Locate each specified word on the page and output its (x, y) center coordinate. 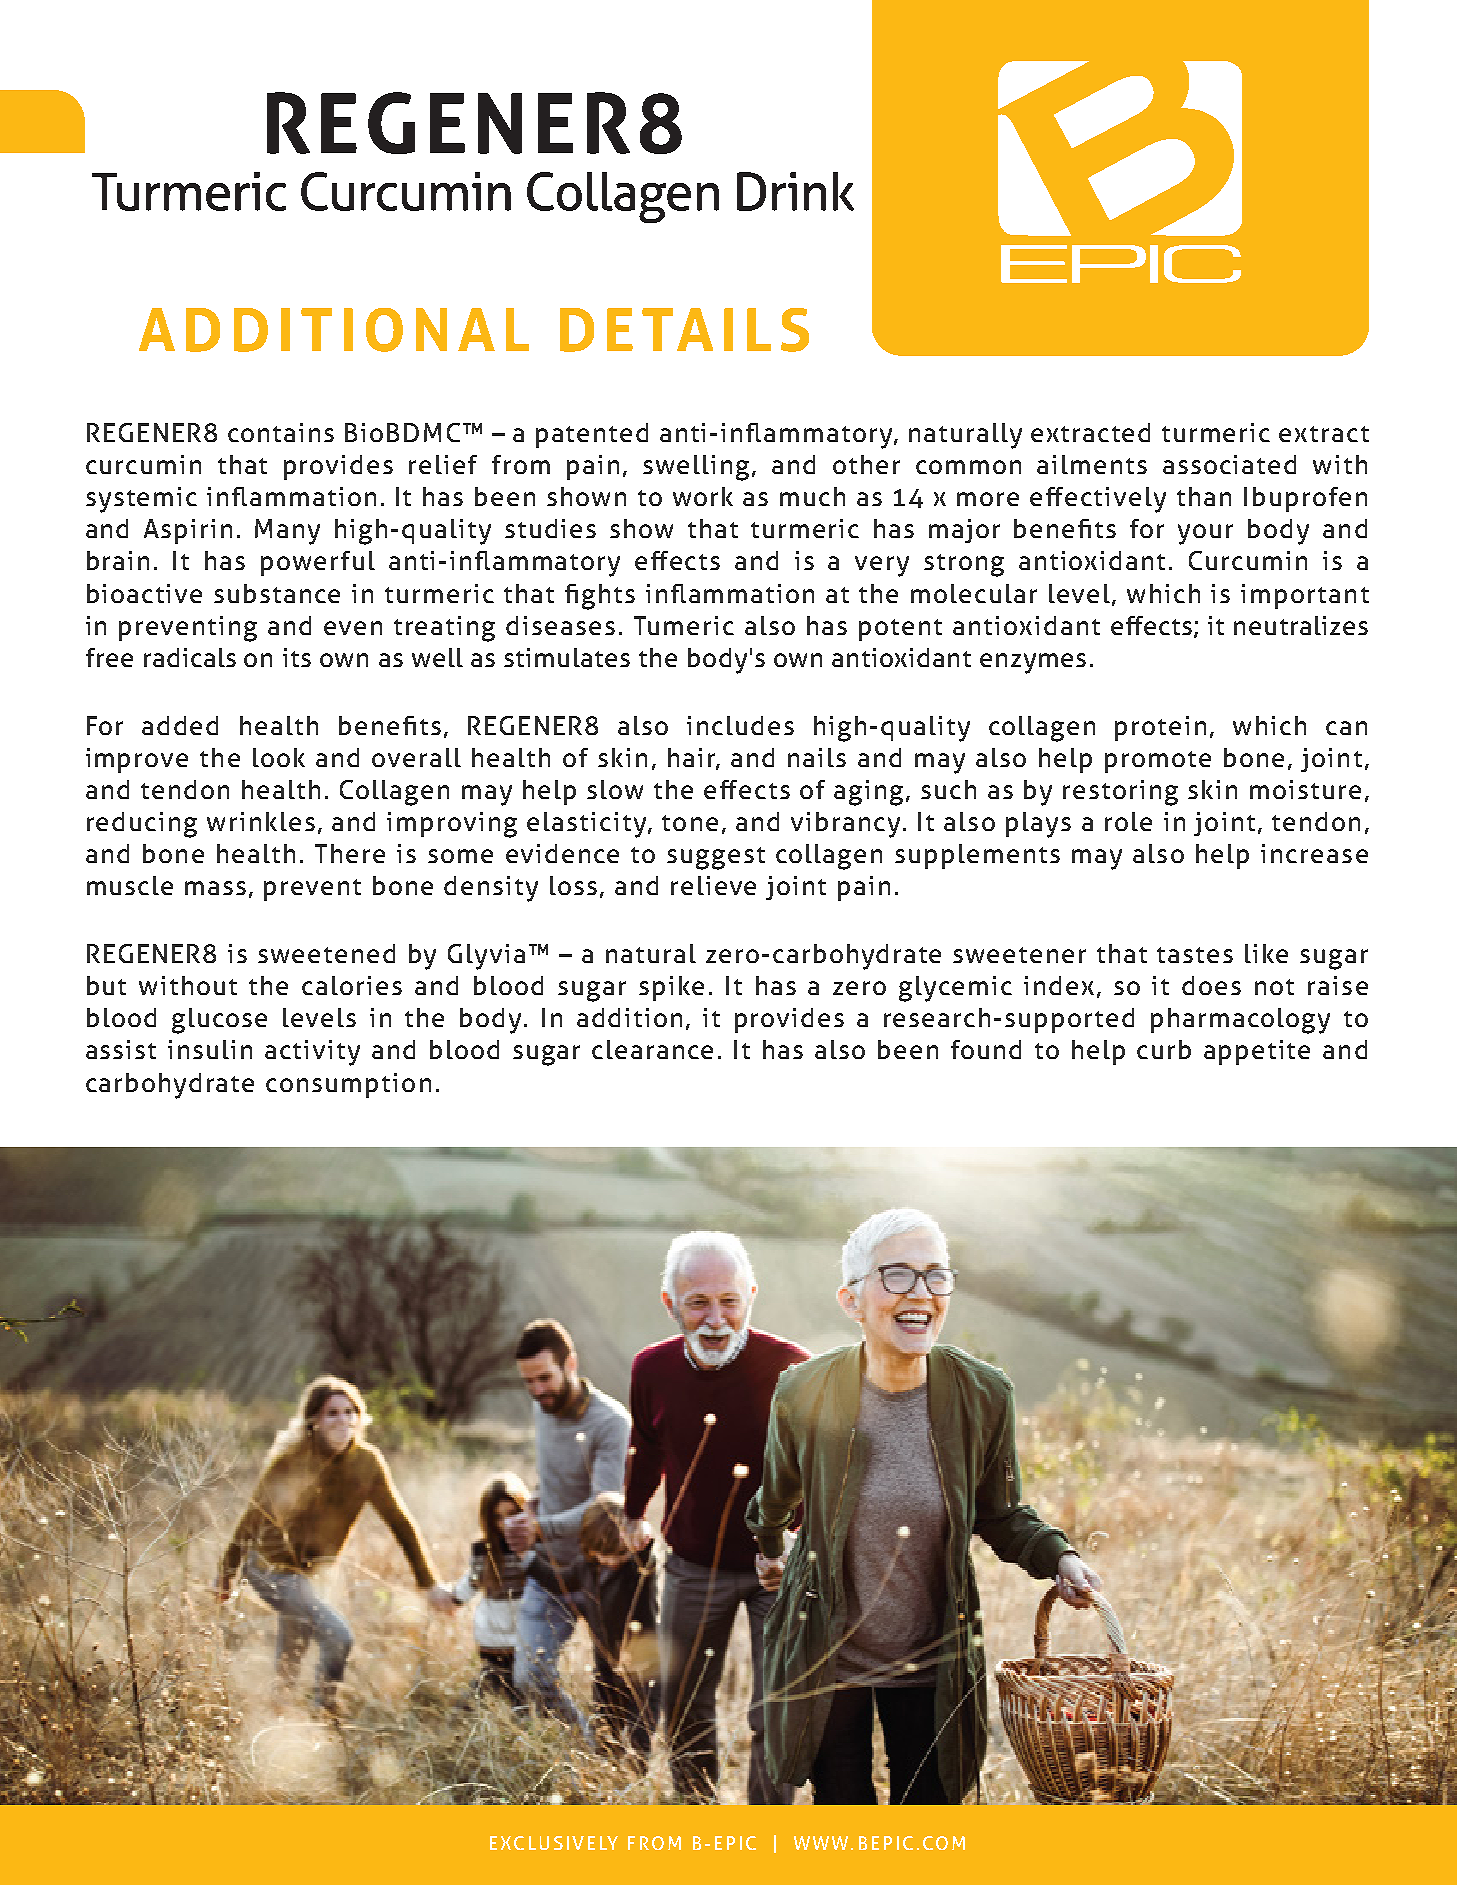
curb (1164, 1049)
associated (1229, 464)
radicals (190, 657)
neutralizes (1301, 625)
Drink (795, 191)
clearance (652, 1049)
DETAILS (684, 330)
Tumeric (684, 625)
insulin (210, 1049)
